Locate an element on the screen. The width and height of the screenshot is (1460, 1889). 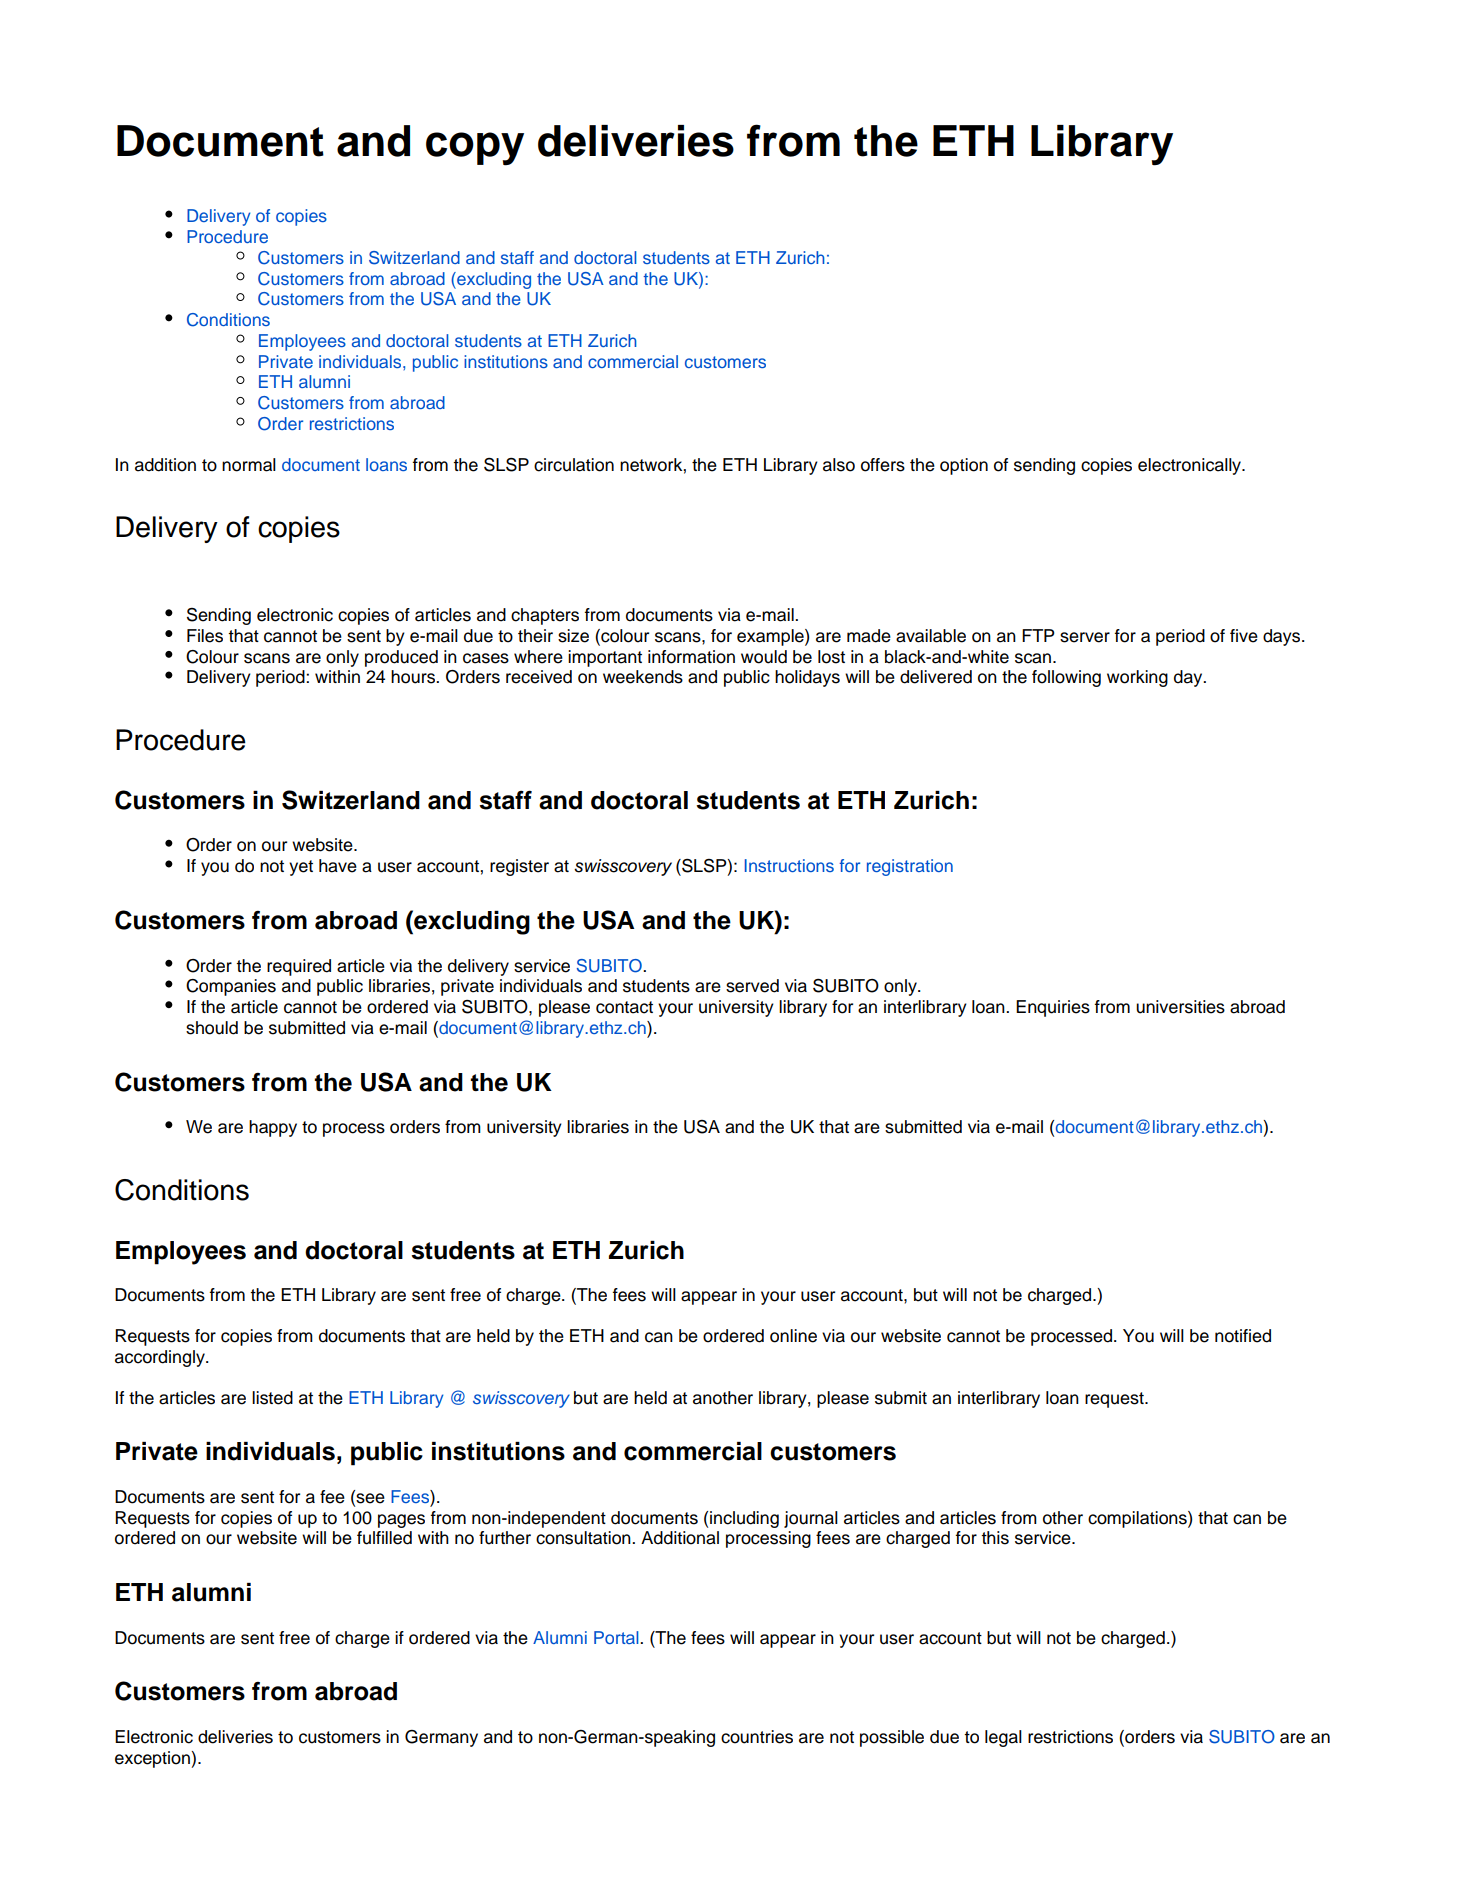
Enquiries is located at coordinates (1053, 1008).
